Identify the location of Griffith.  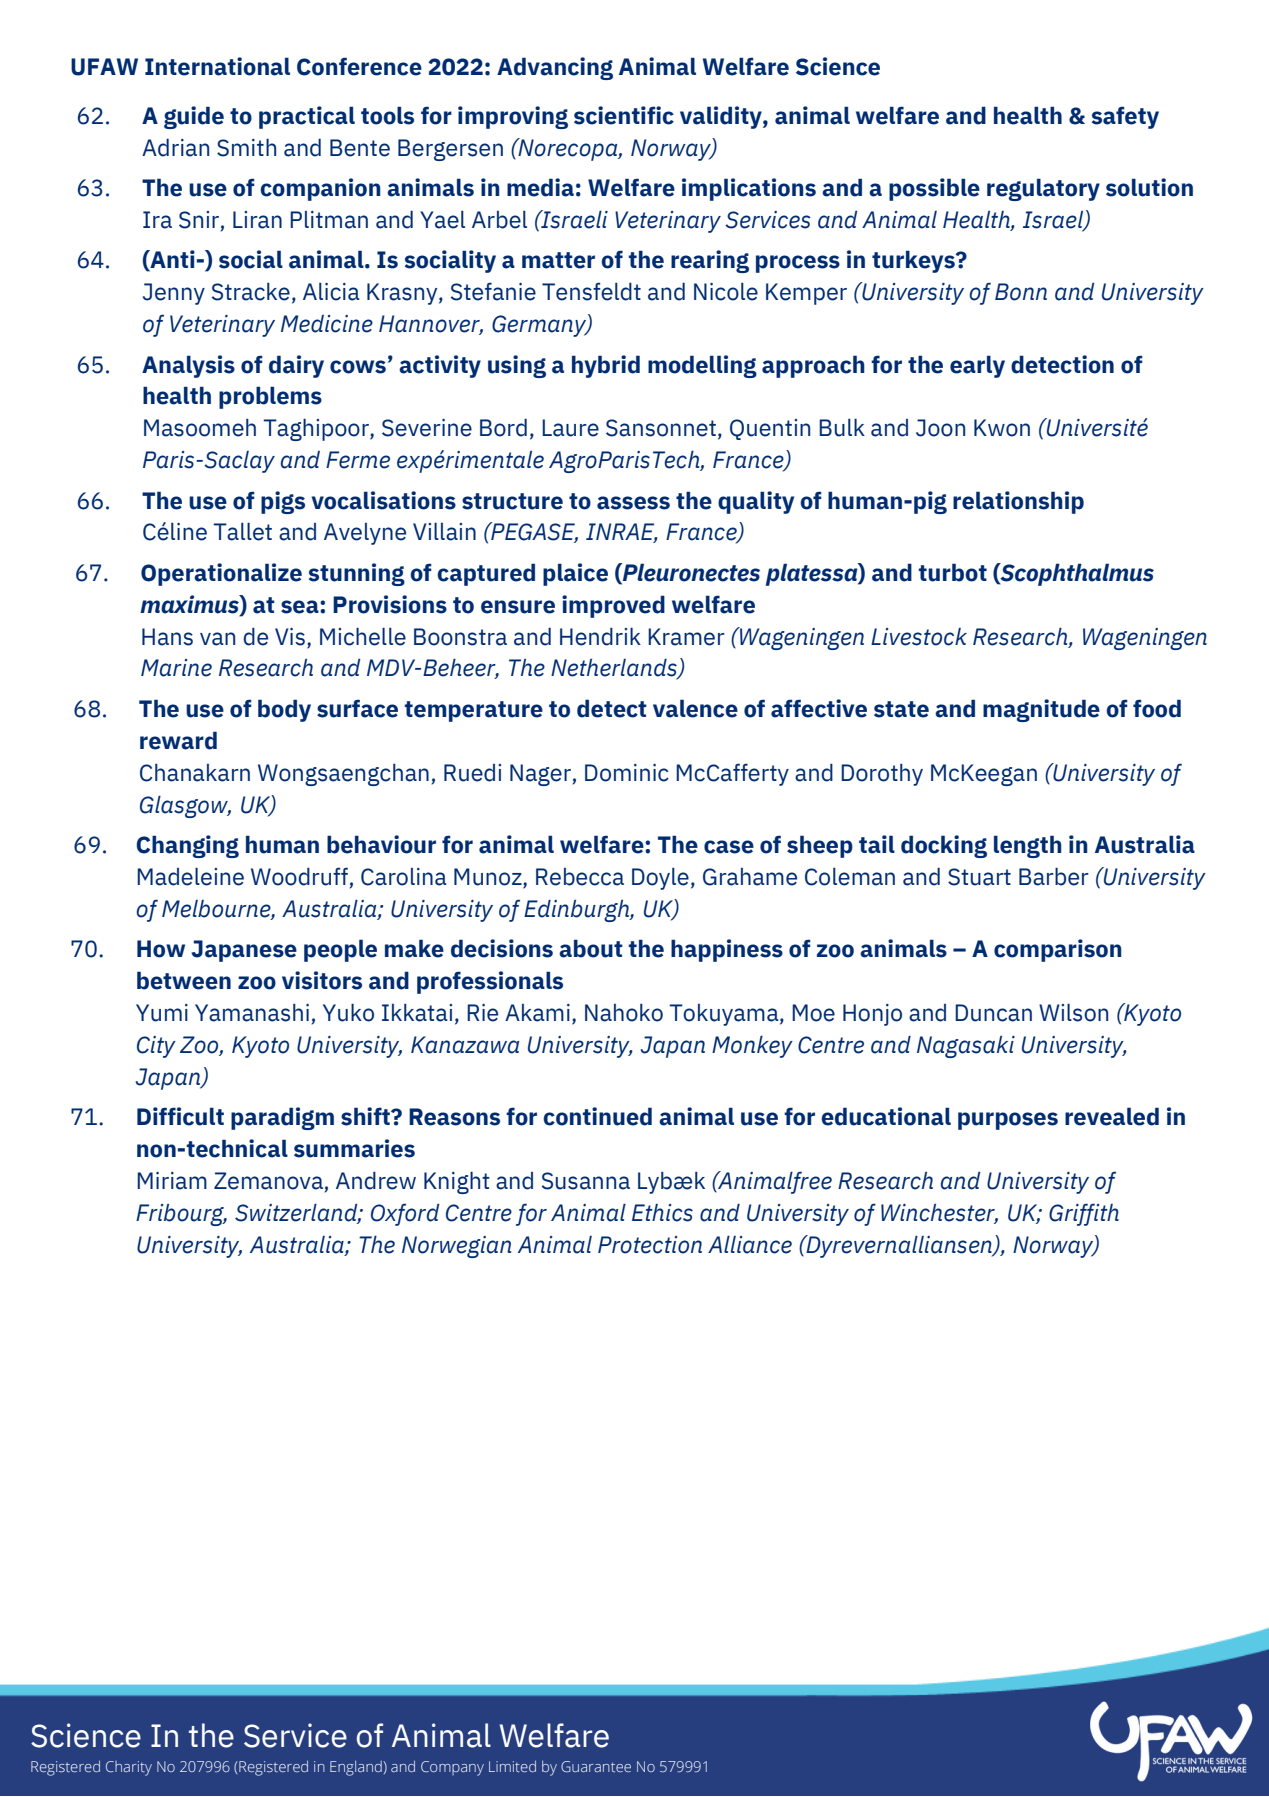
(1084, 1214).
